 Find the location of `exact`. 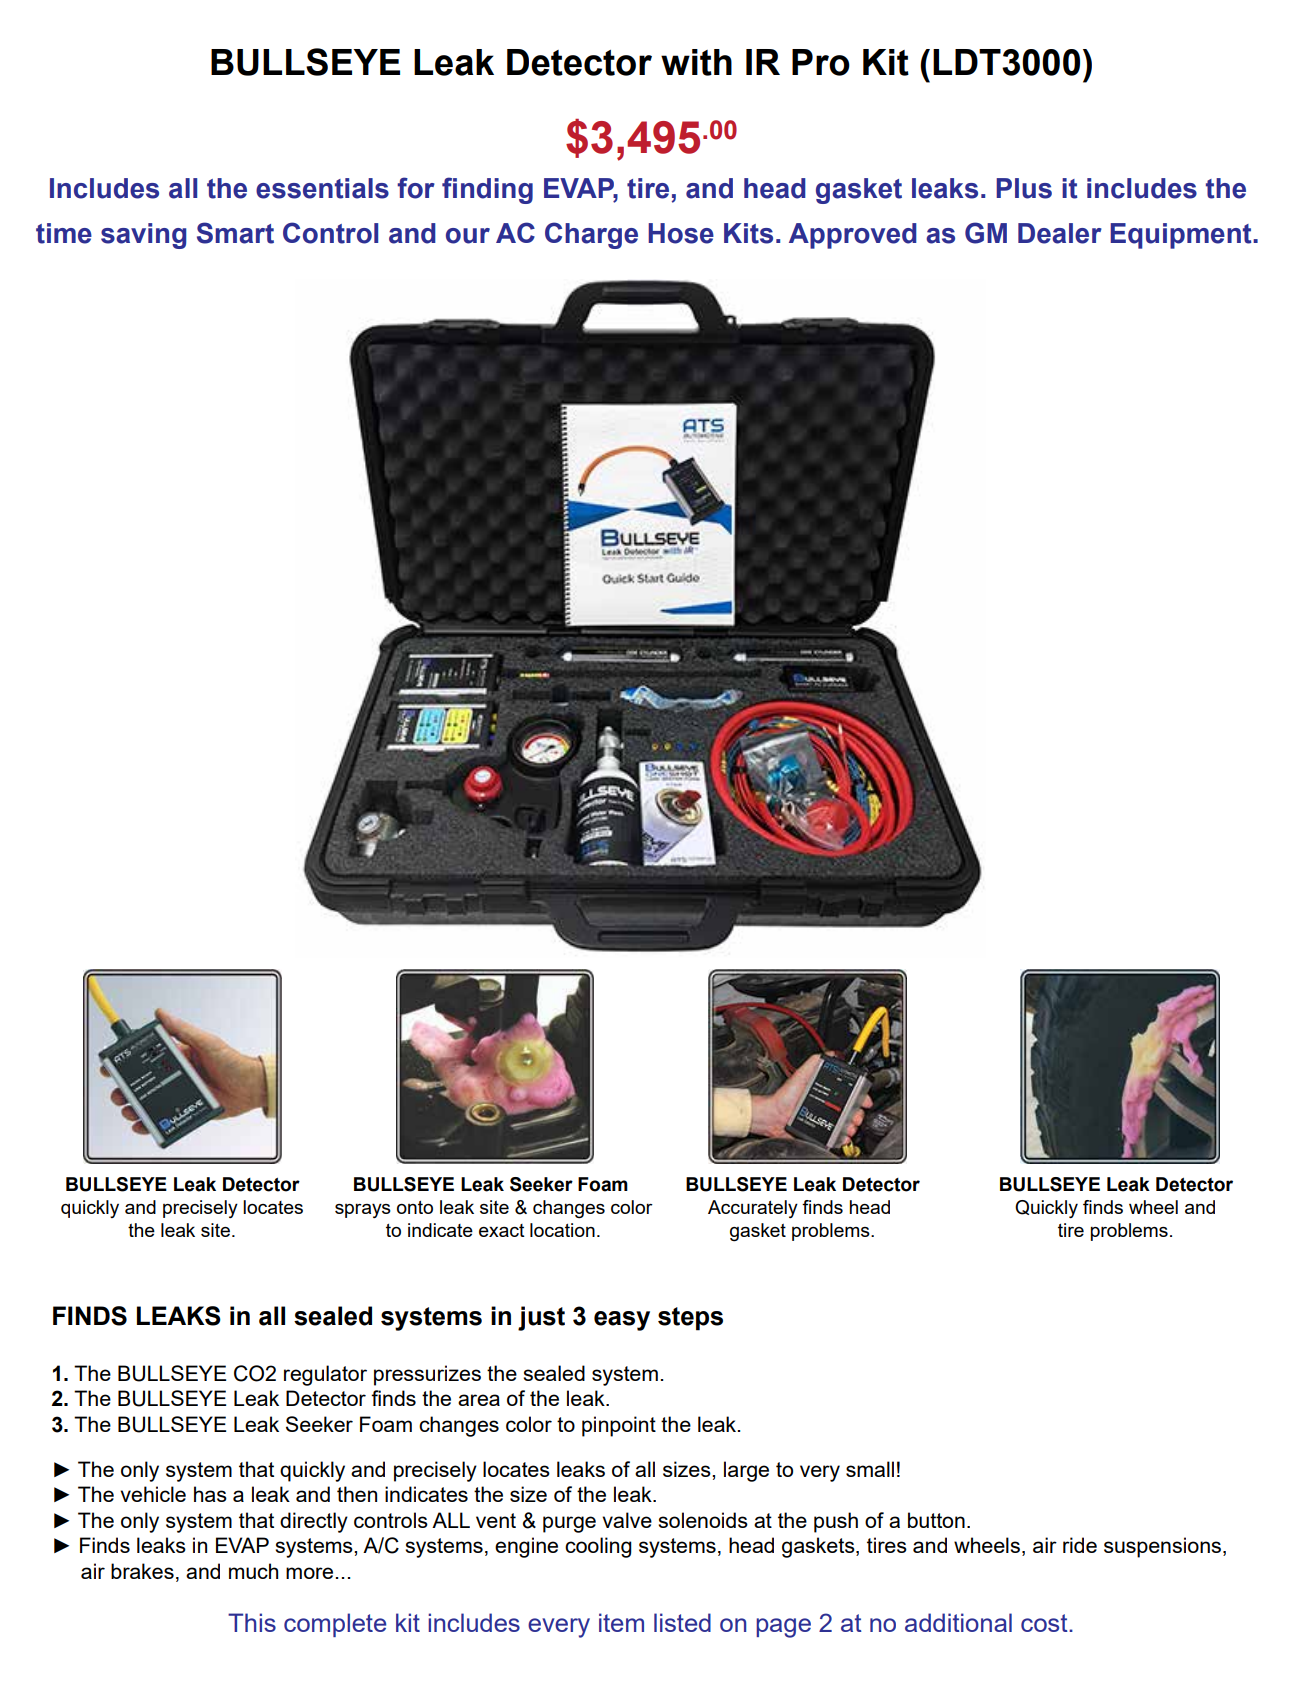

exact is located at coordinates (502, 1230).
